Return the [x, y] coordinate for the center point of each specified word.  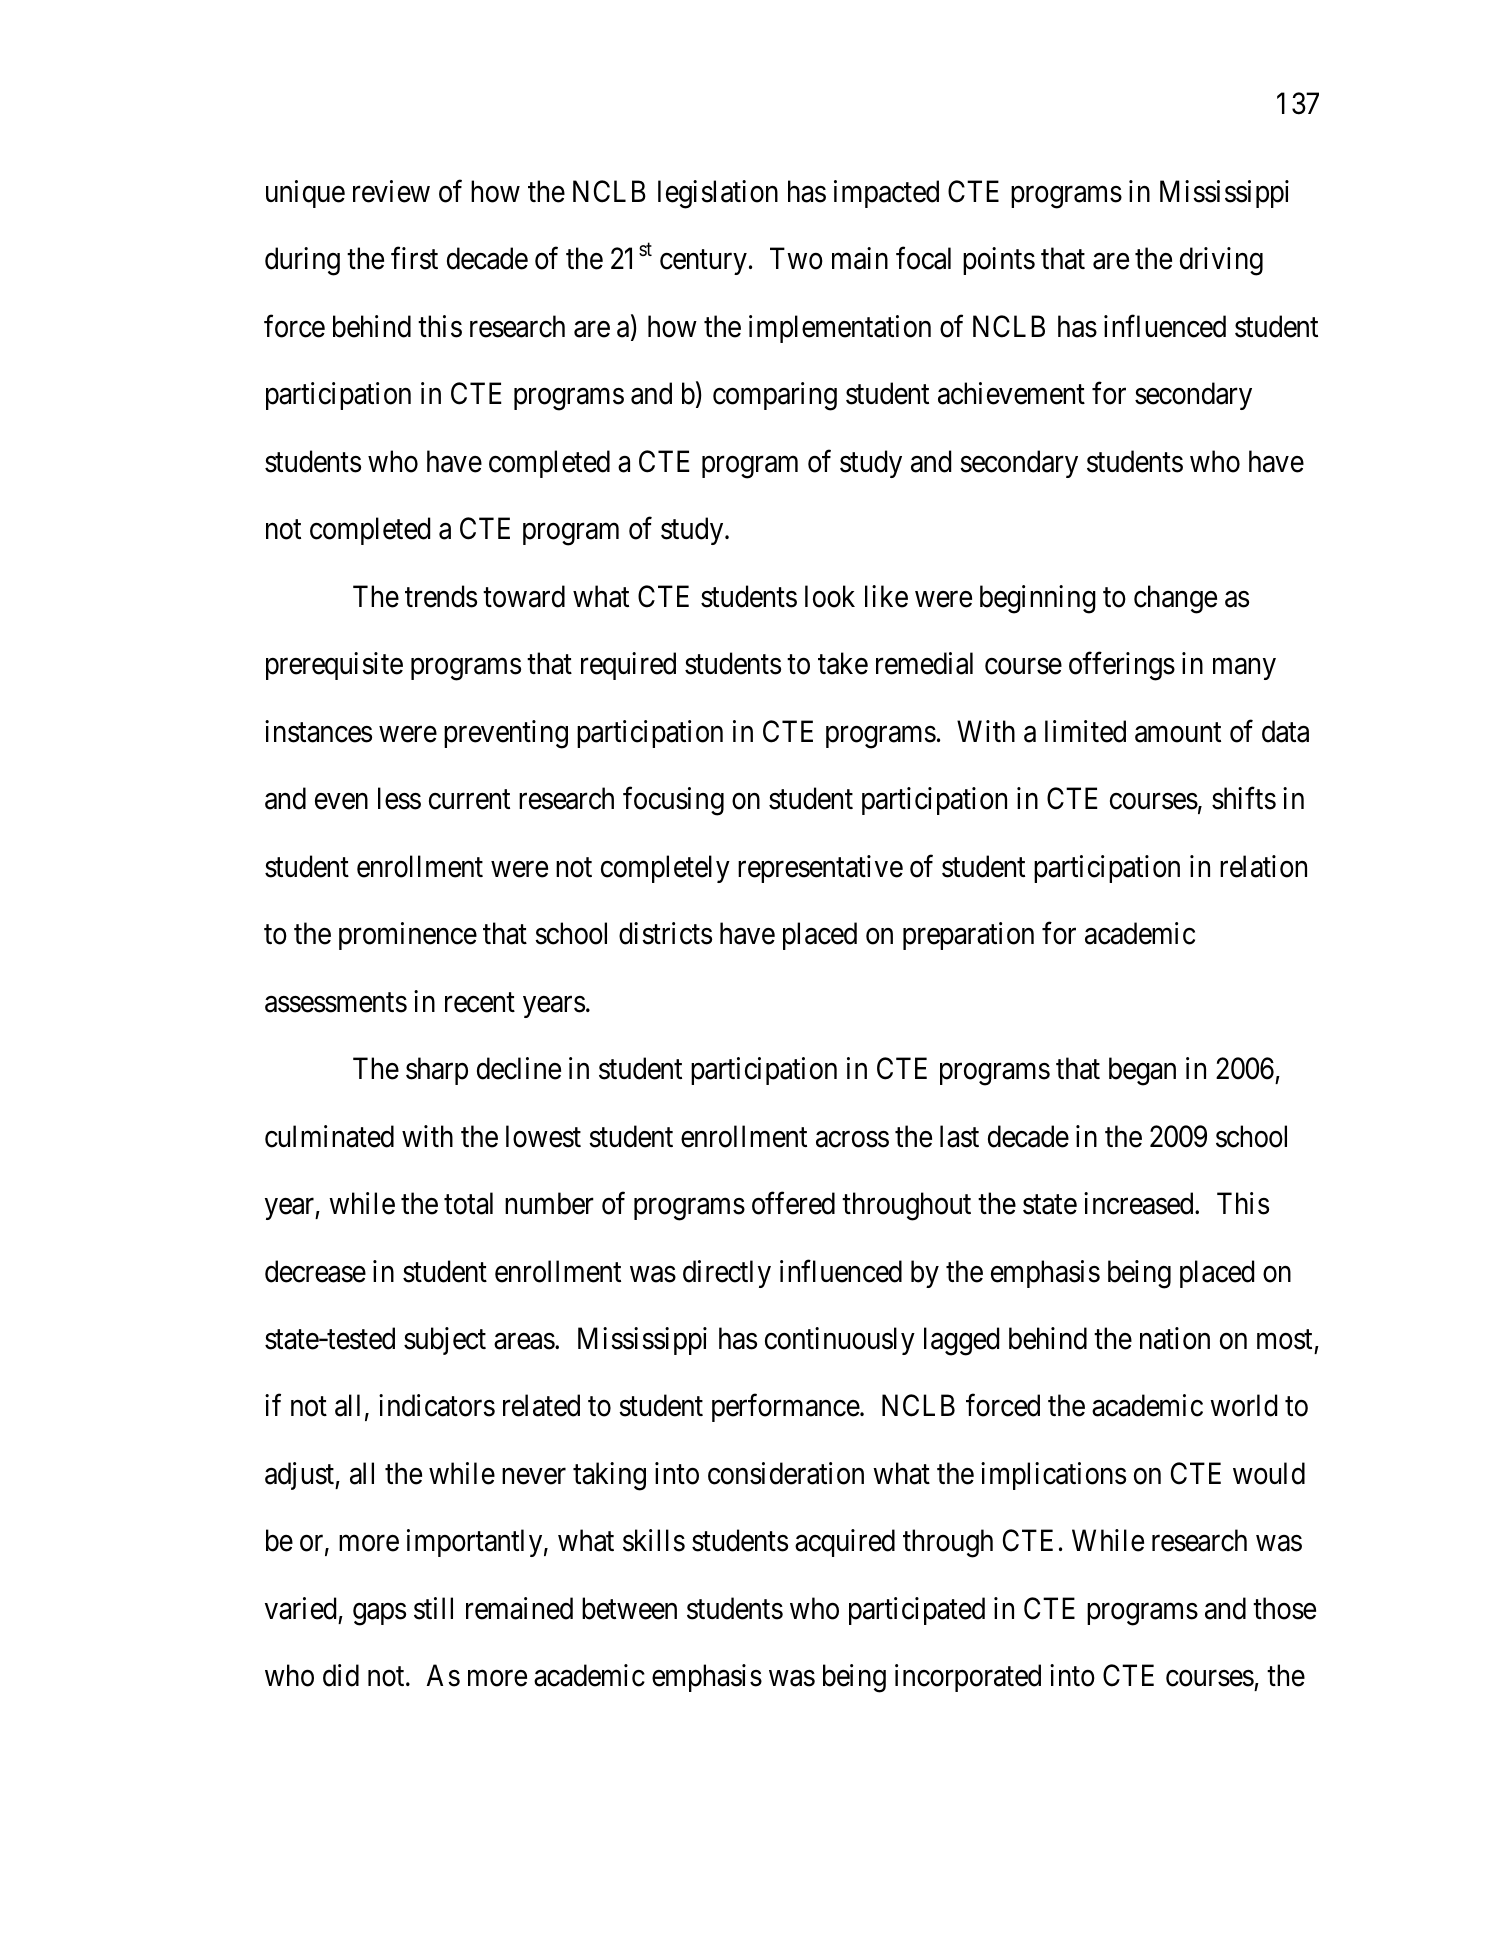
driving [1221, 261]
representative [820, 869]
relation [1263, 866]
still [433, 1608]
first [414, 258]
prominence [408, 936]
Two [796, 259]
